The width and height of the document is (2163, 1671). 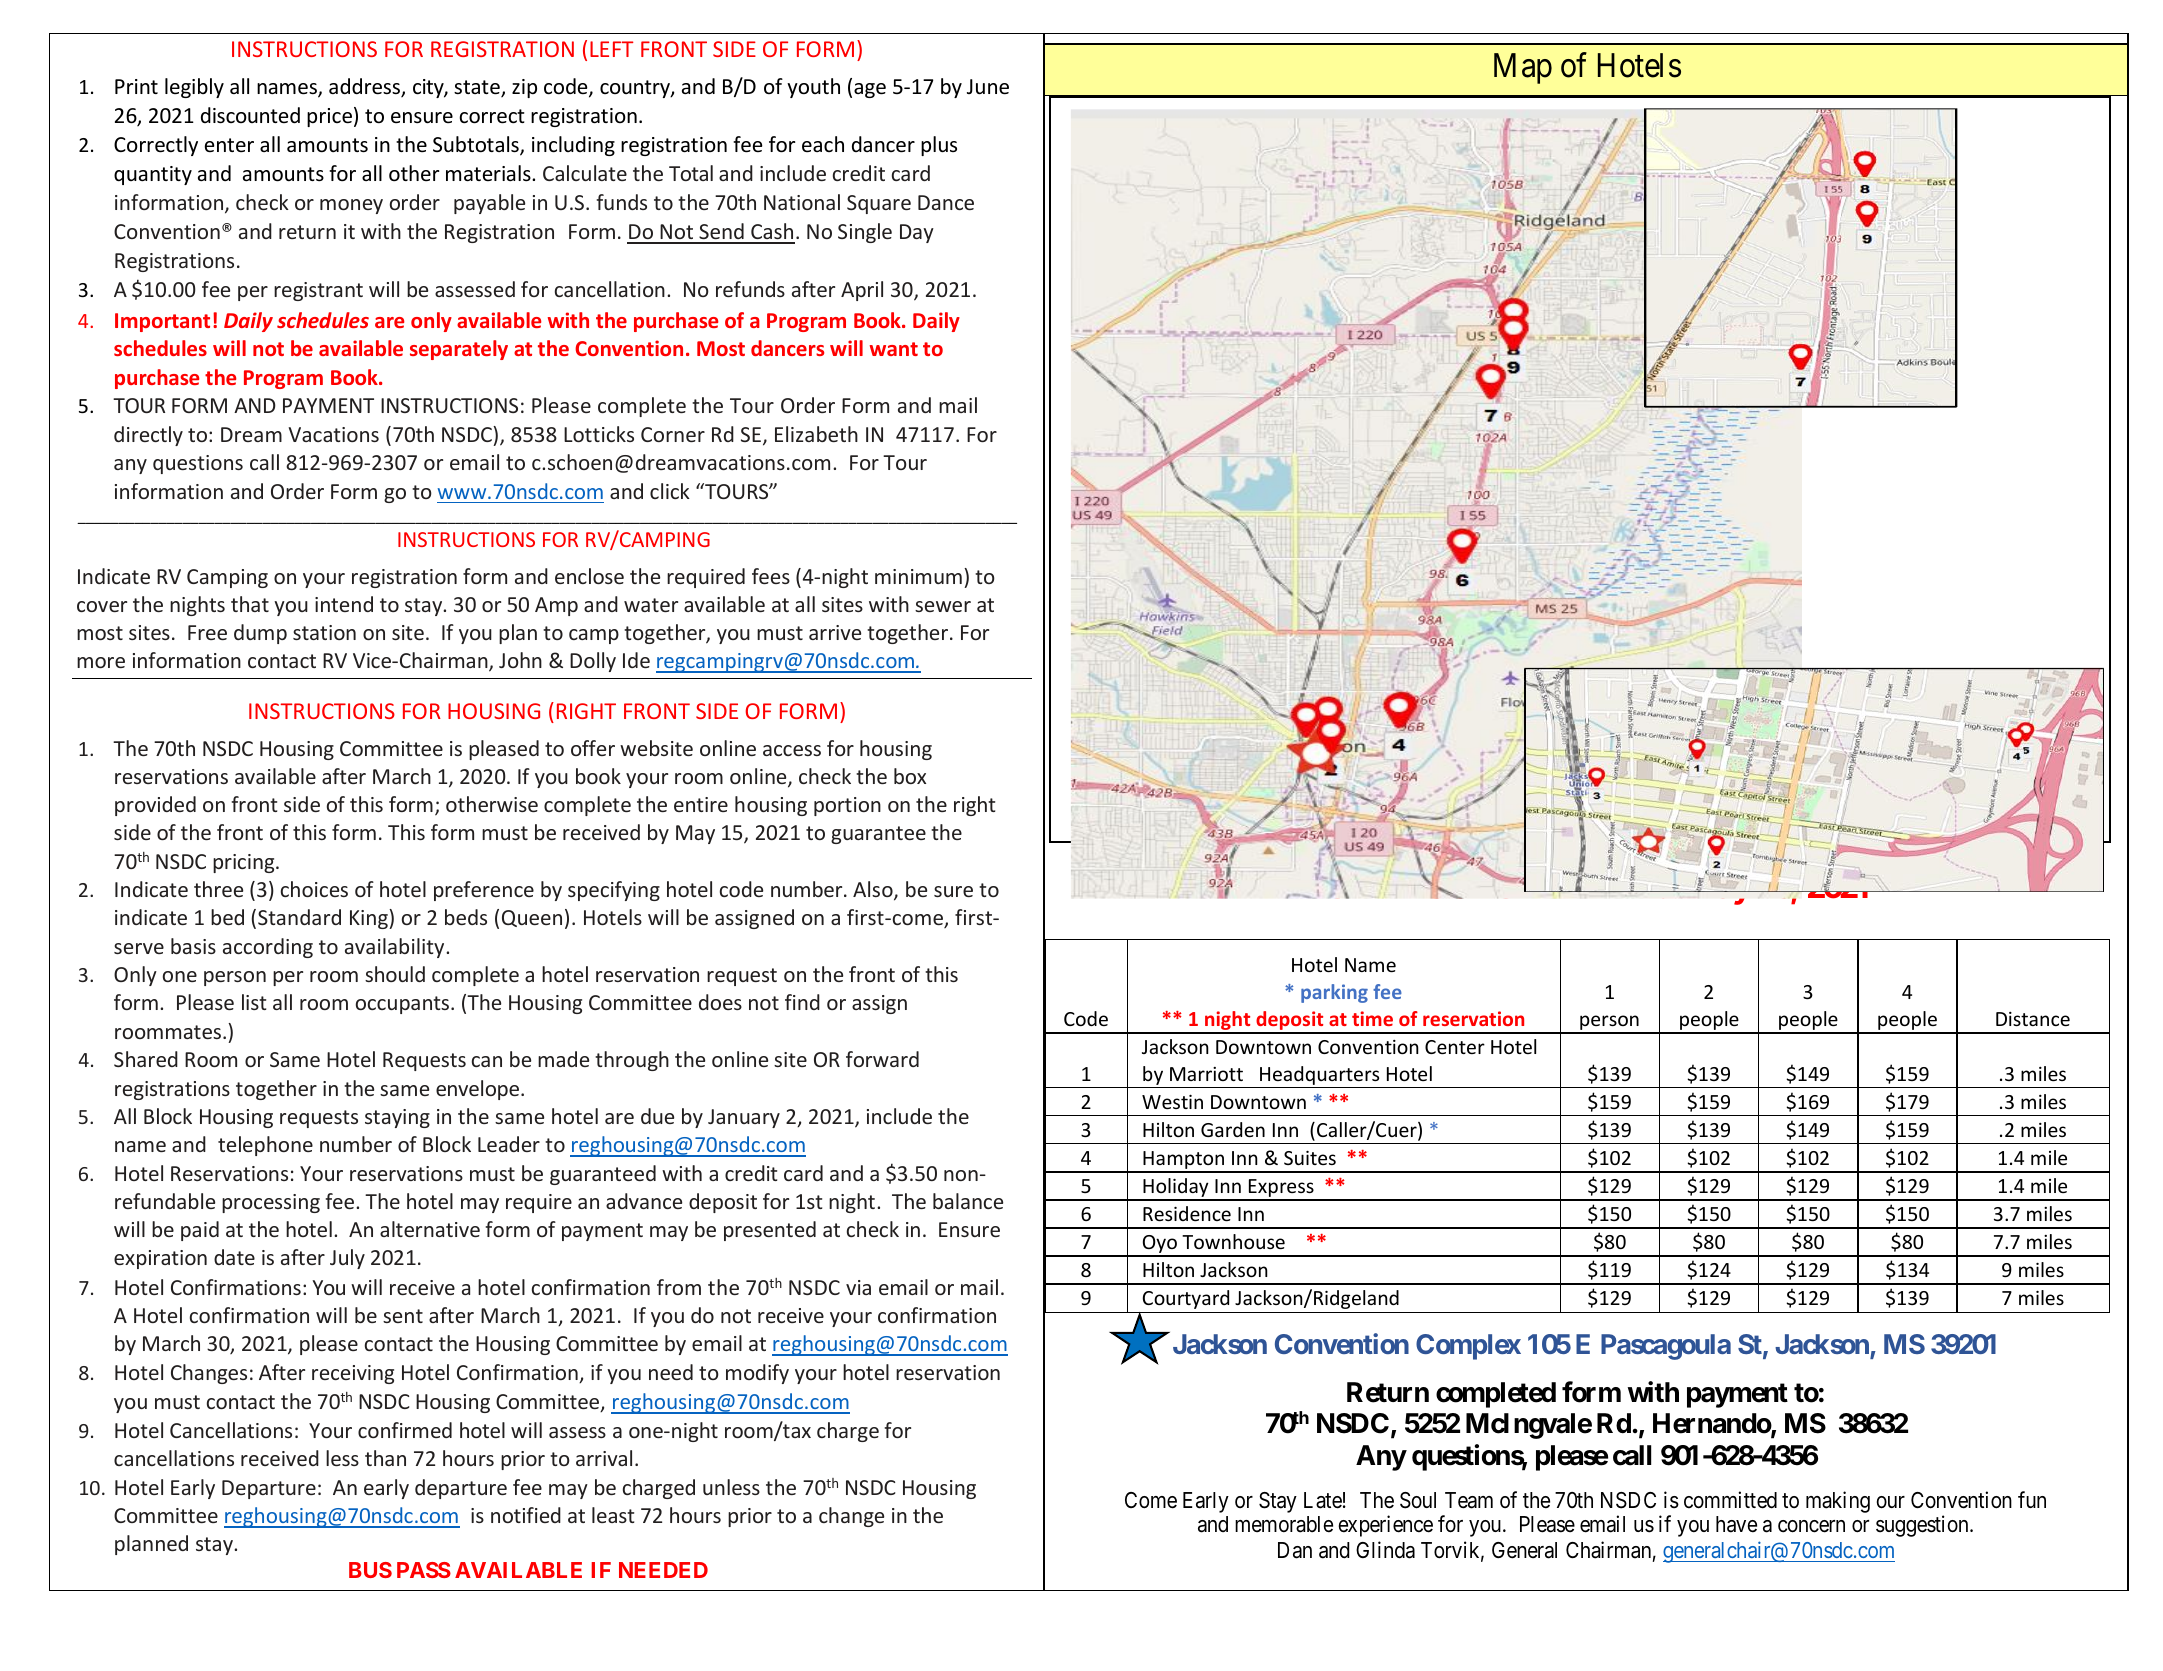 What do you see at coordinates (988, 87) in the document?
I see `June` at bounding box center [988, 87].
